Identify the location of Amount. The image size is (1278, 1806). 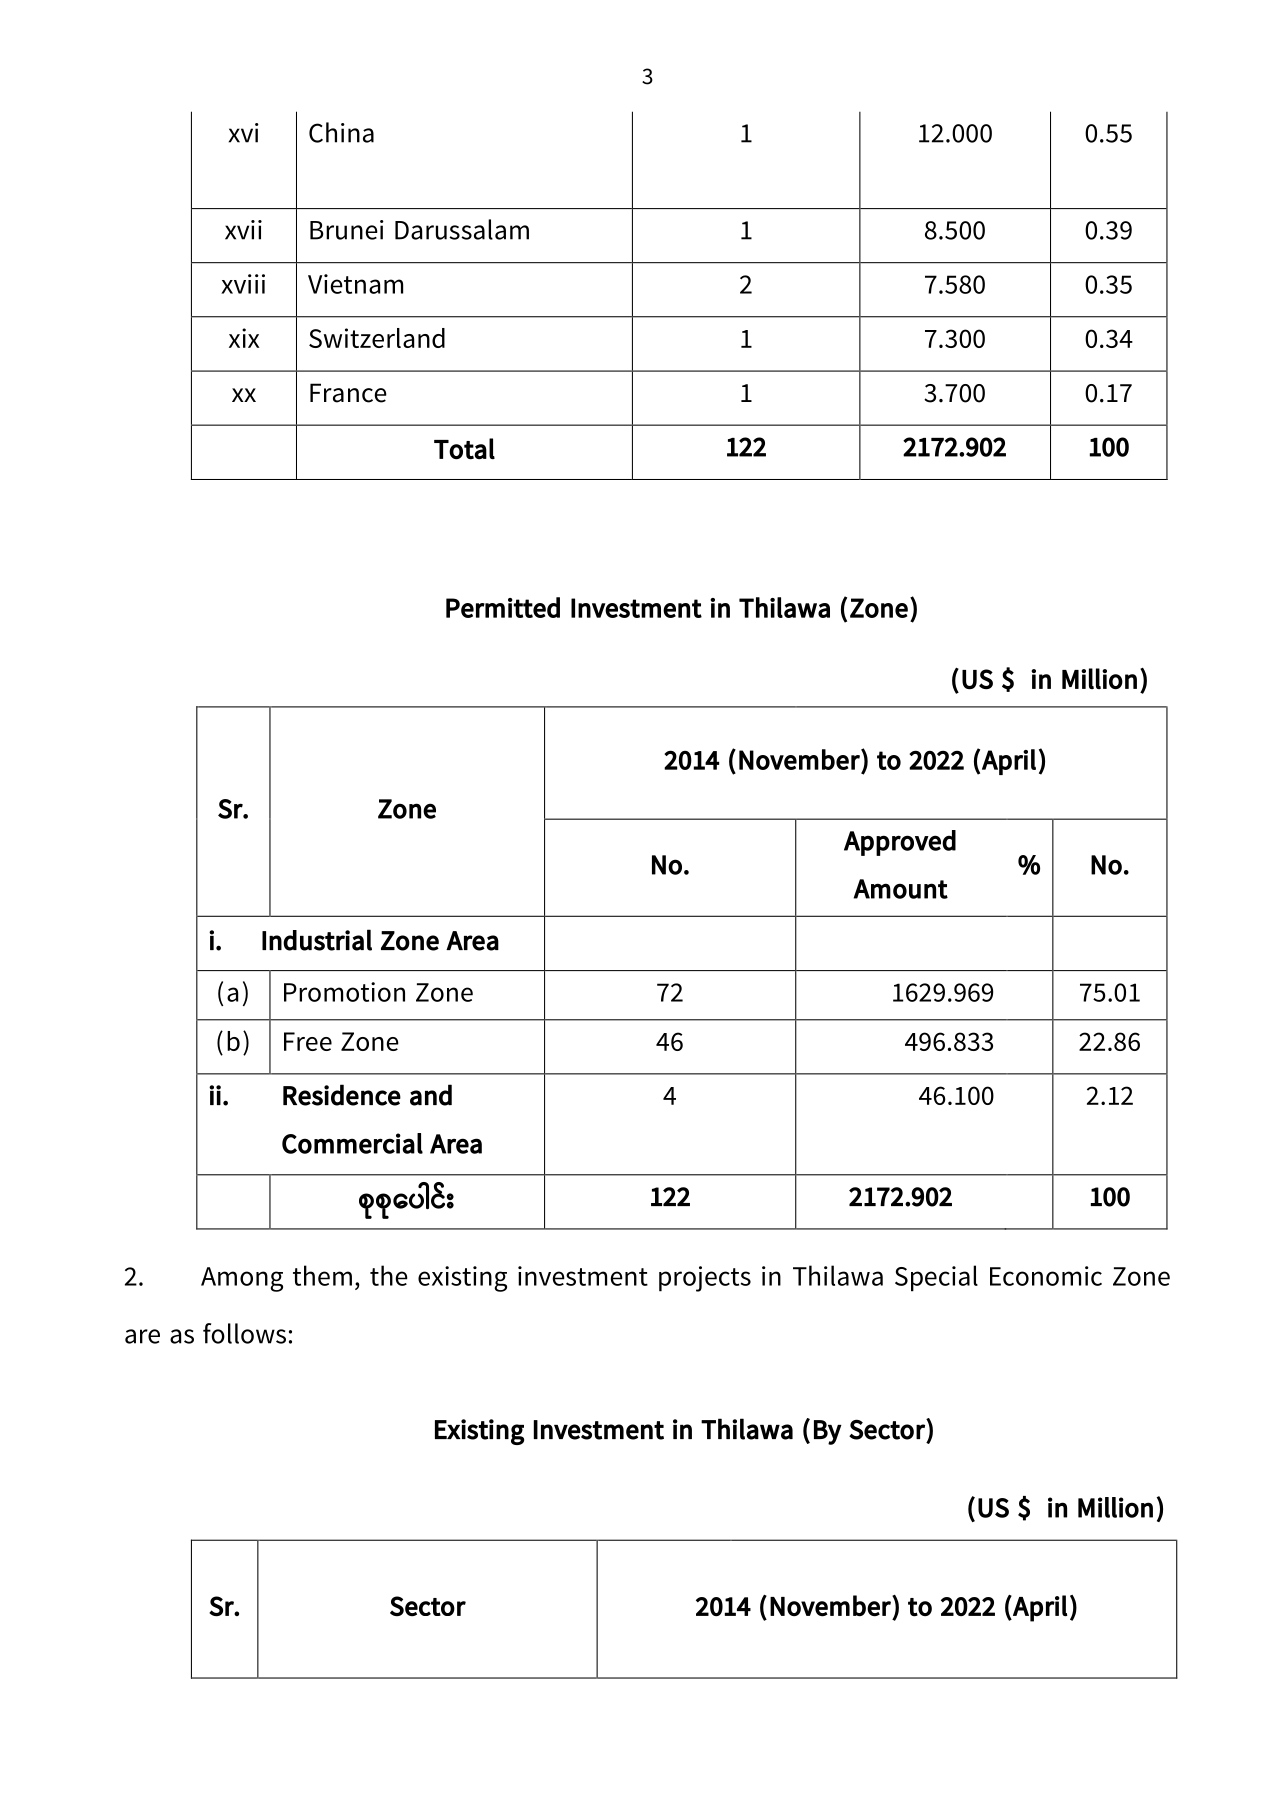
(900, 889).
